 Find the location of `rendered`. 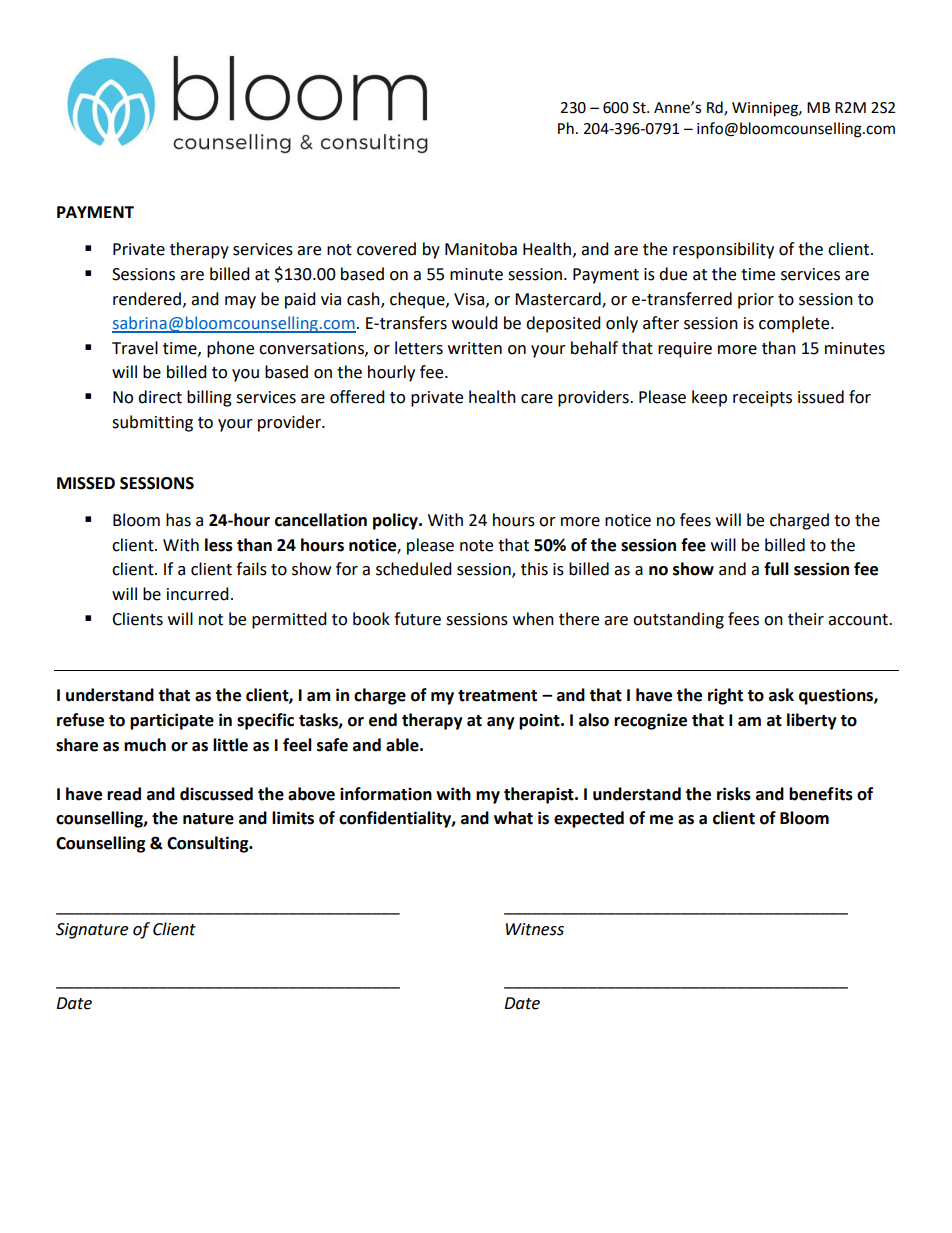

rendered is located at coordinates (147, 299).
